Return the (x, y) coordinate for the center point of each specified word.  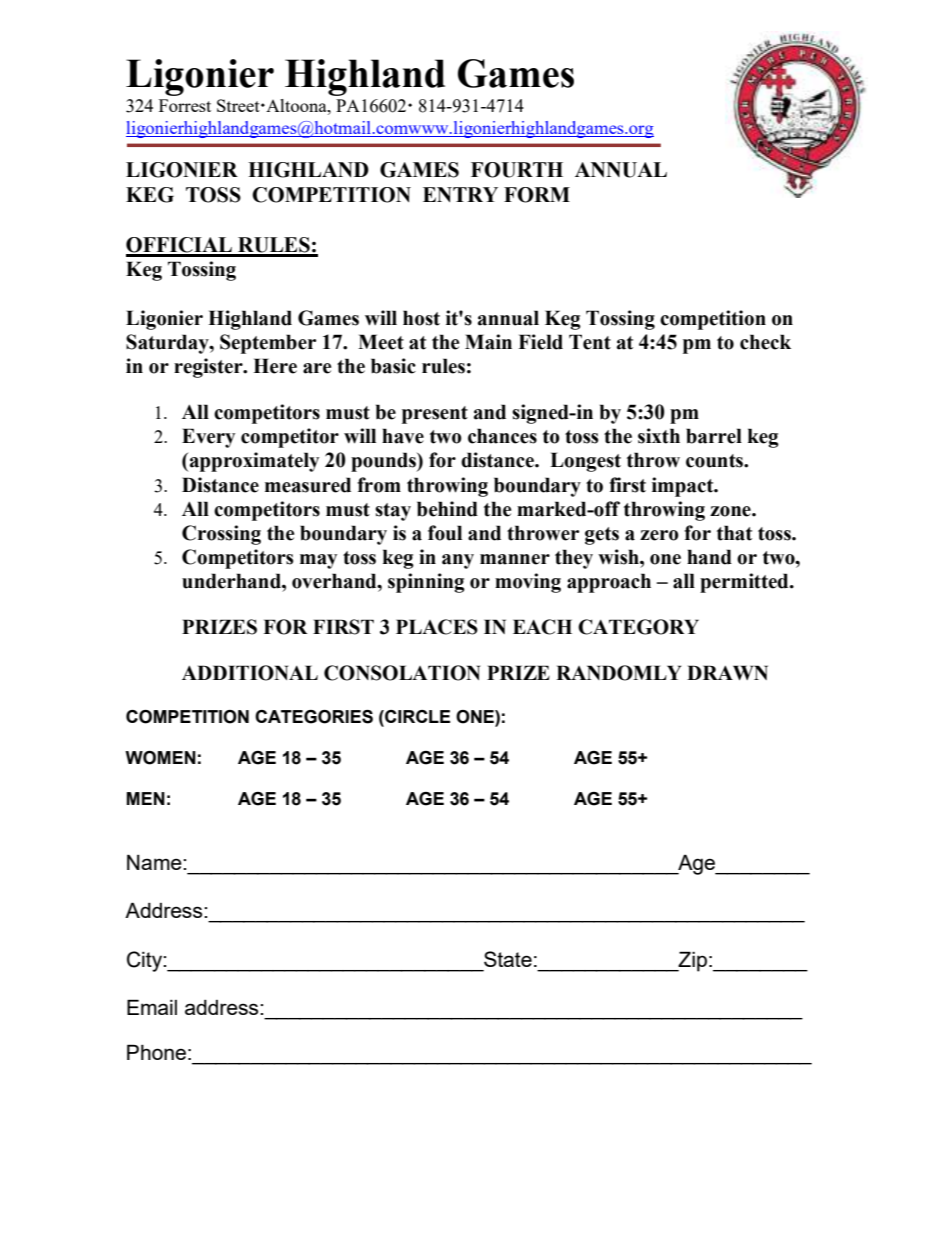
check (765, 342)
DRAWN (727, 672)
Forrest (185, 105)
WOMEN (160, 758)
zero (659, 535)
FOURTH (517, 170)
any (458, 561)
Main (488, 342)
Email (152, 1007)
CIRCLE (416, 716)
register (209, 368)
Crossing (221, 535)
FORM (537, 195)
